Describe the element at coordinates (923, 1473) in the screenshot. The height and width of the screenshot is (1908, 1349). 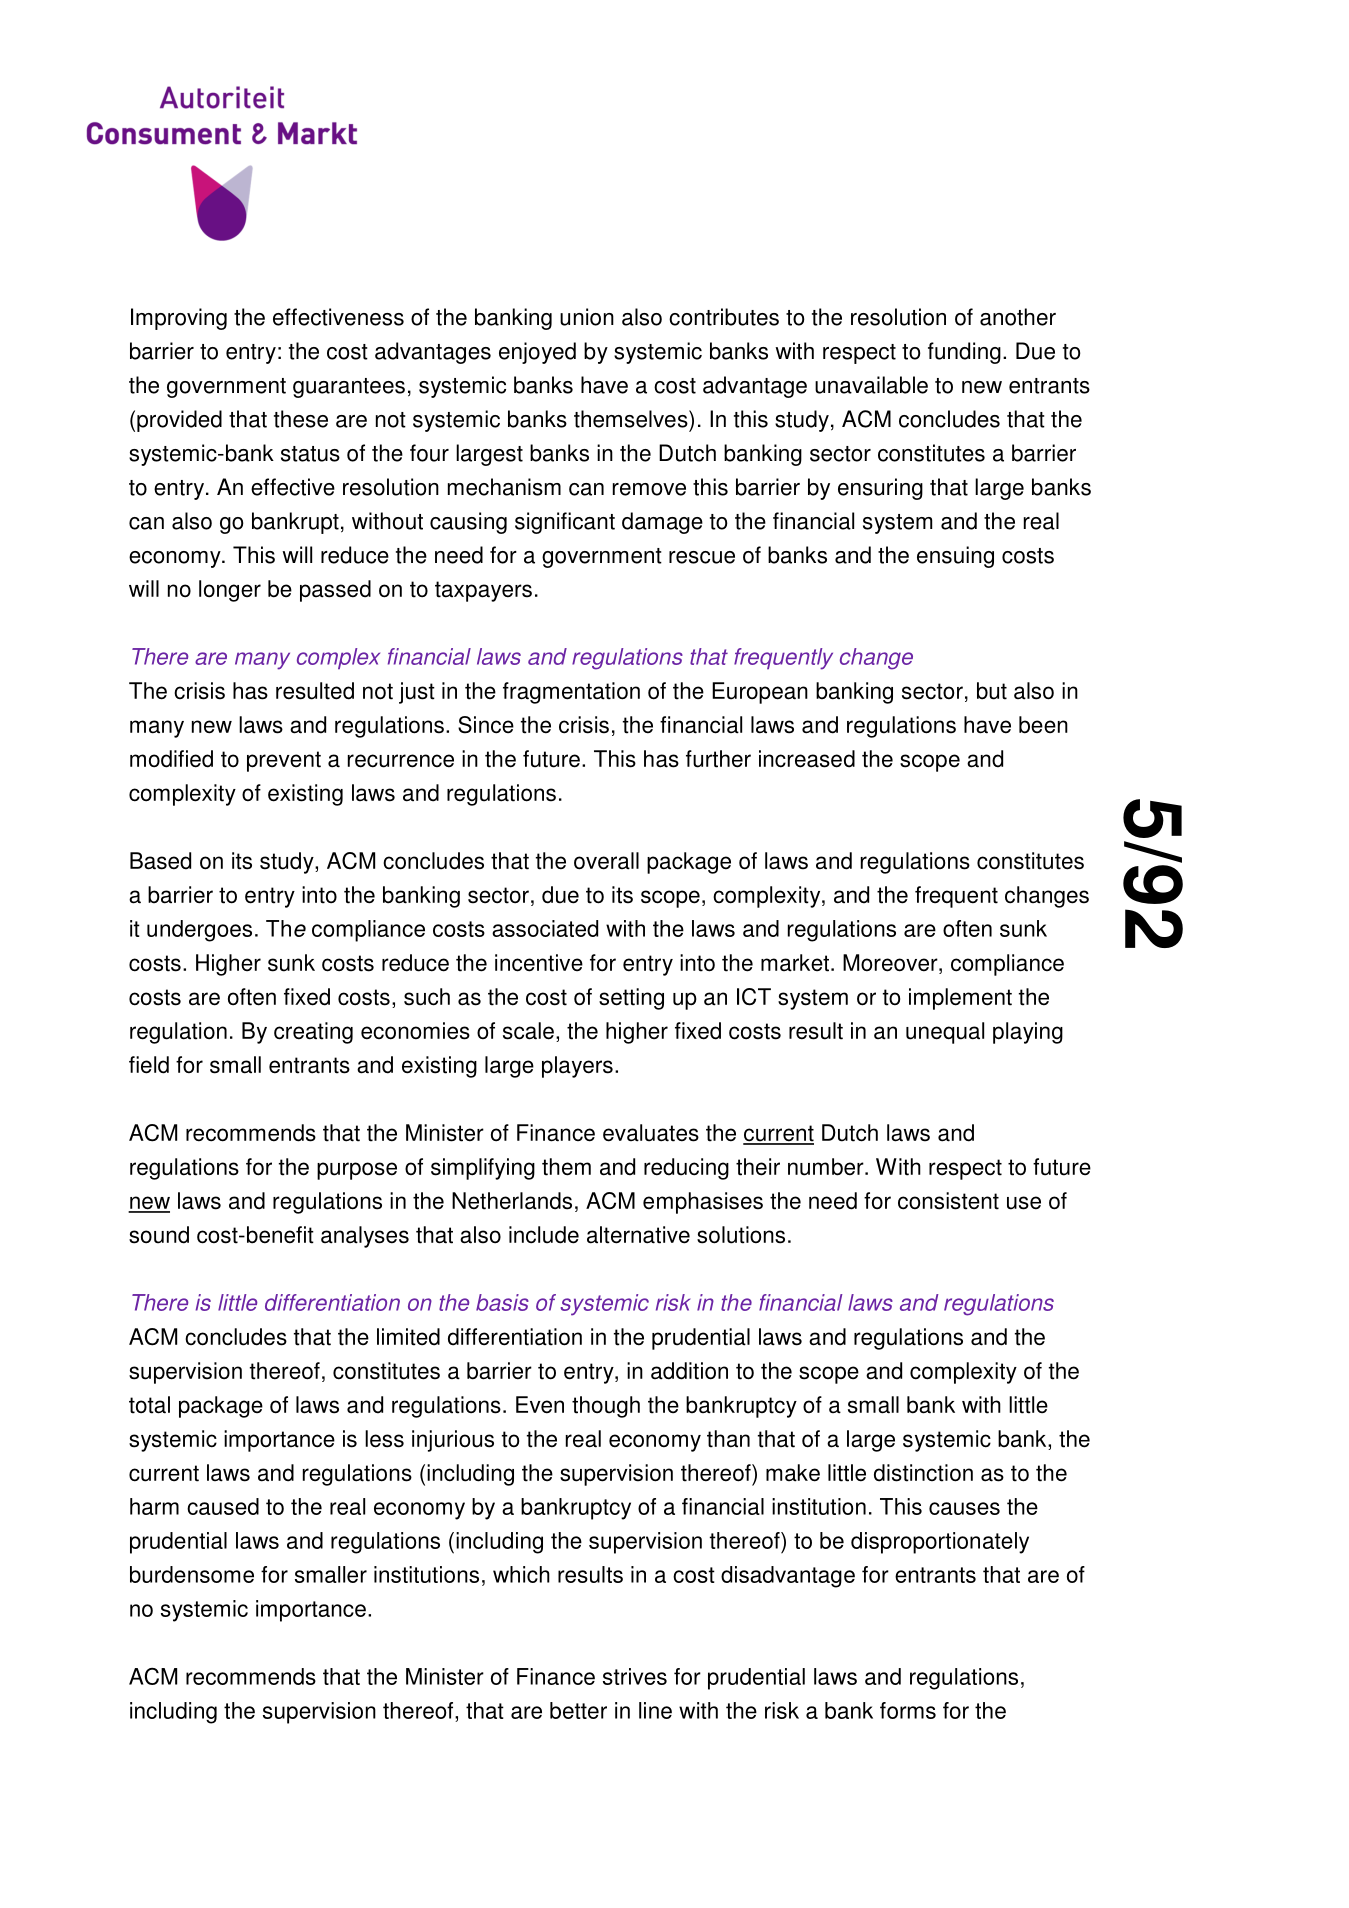
I see `distinction` at that location.
